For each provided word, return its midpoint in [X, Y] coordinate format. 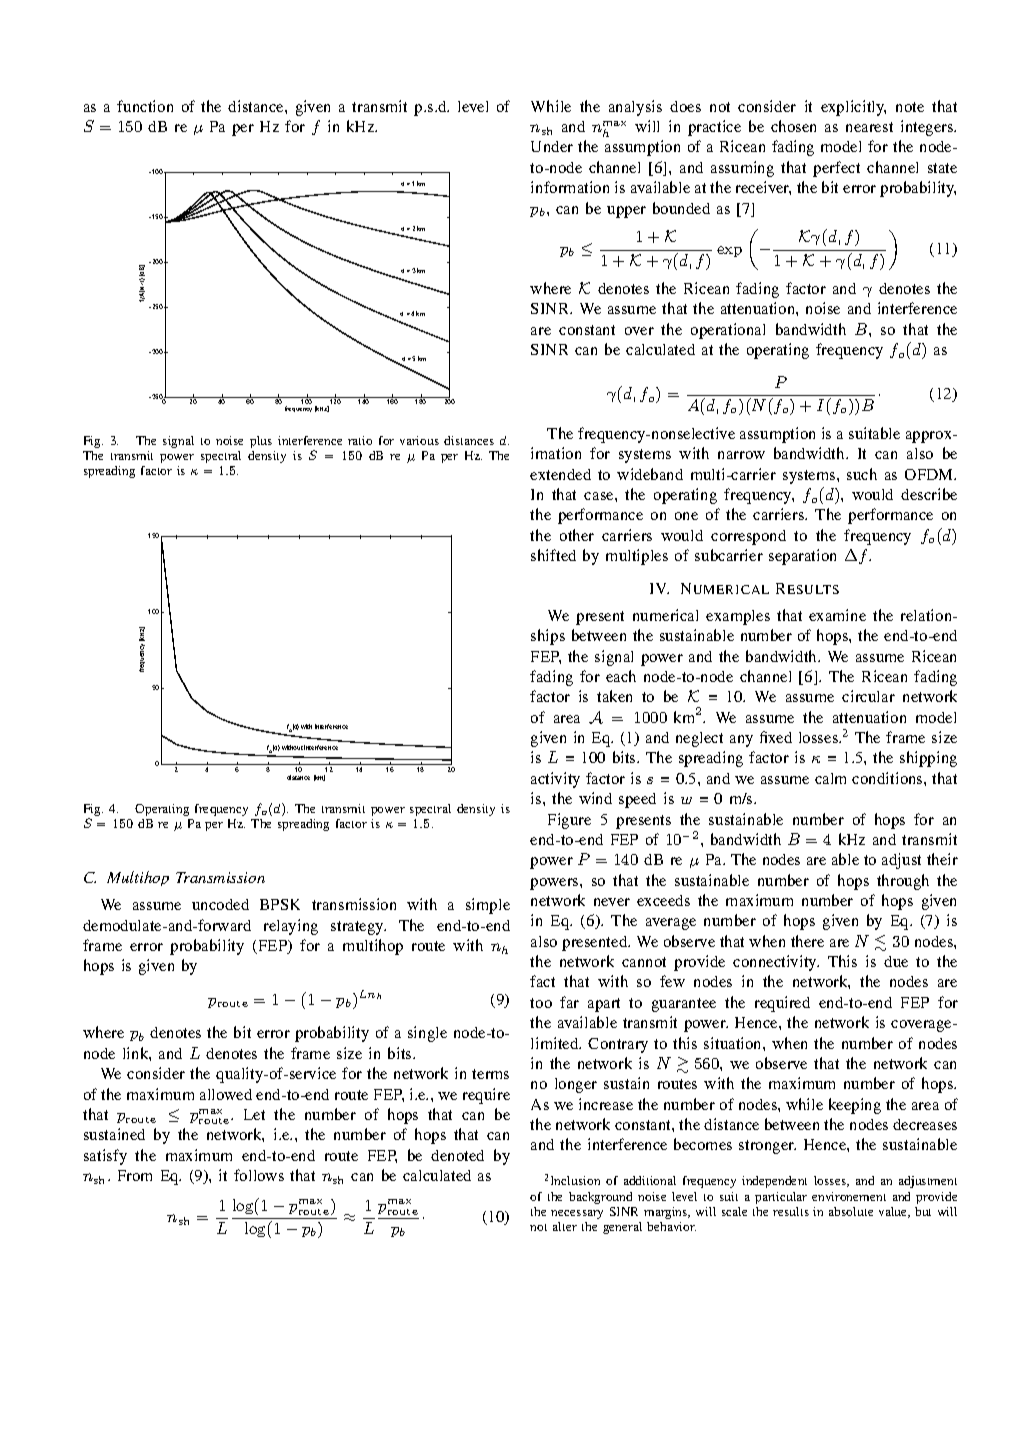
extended [560, 474]
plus [261, 442]
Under [552, 146]
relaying [291, 927]
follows [259, 1175]
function [145, 106]
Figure [569, 821]
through [903, 882]
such [862, 474]
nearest [869, 127]
